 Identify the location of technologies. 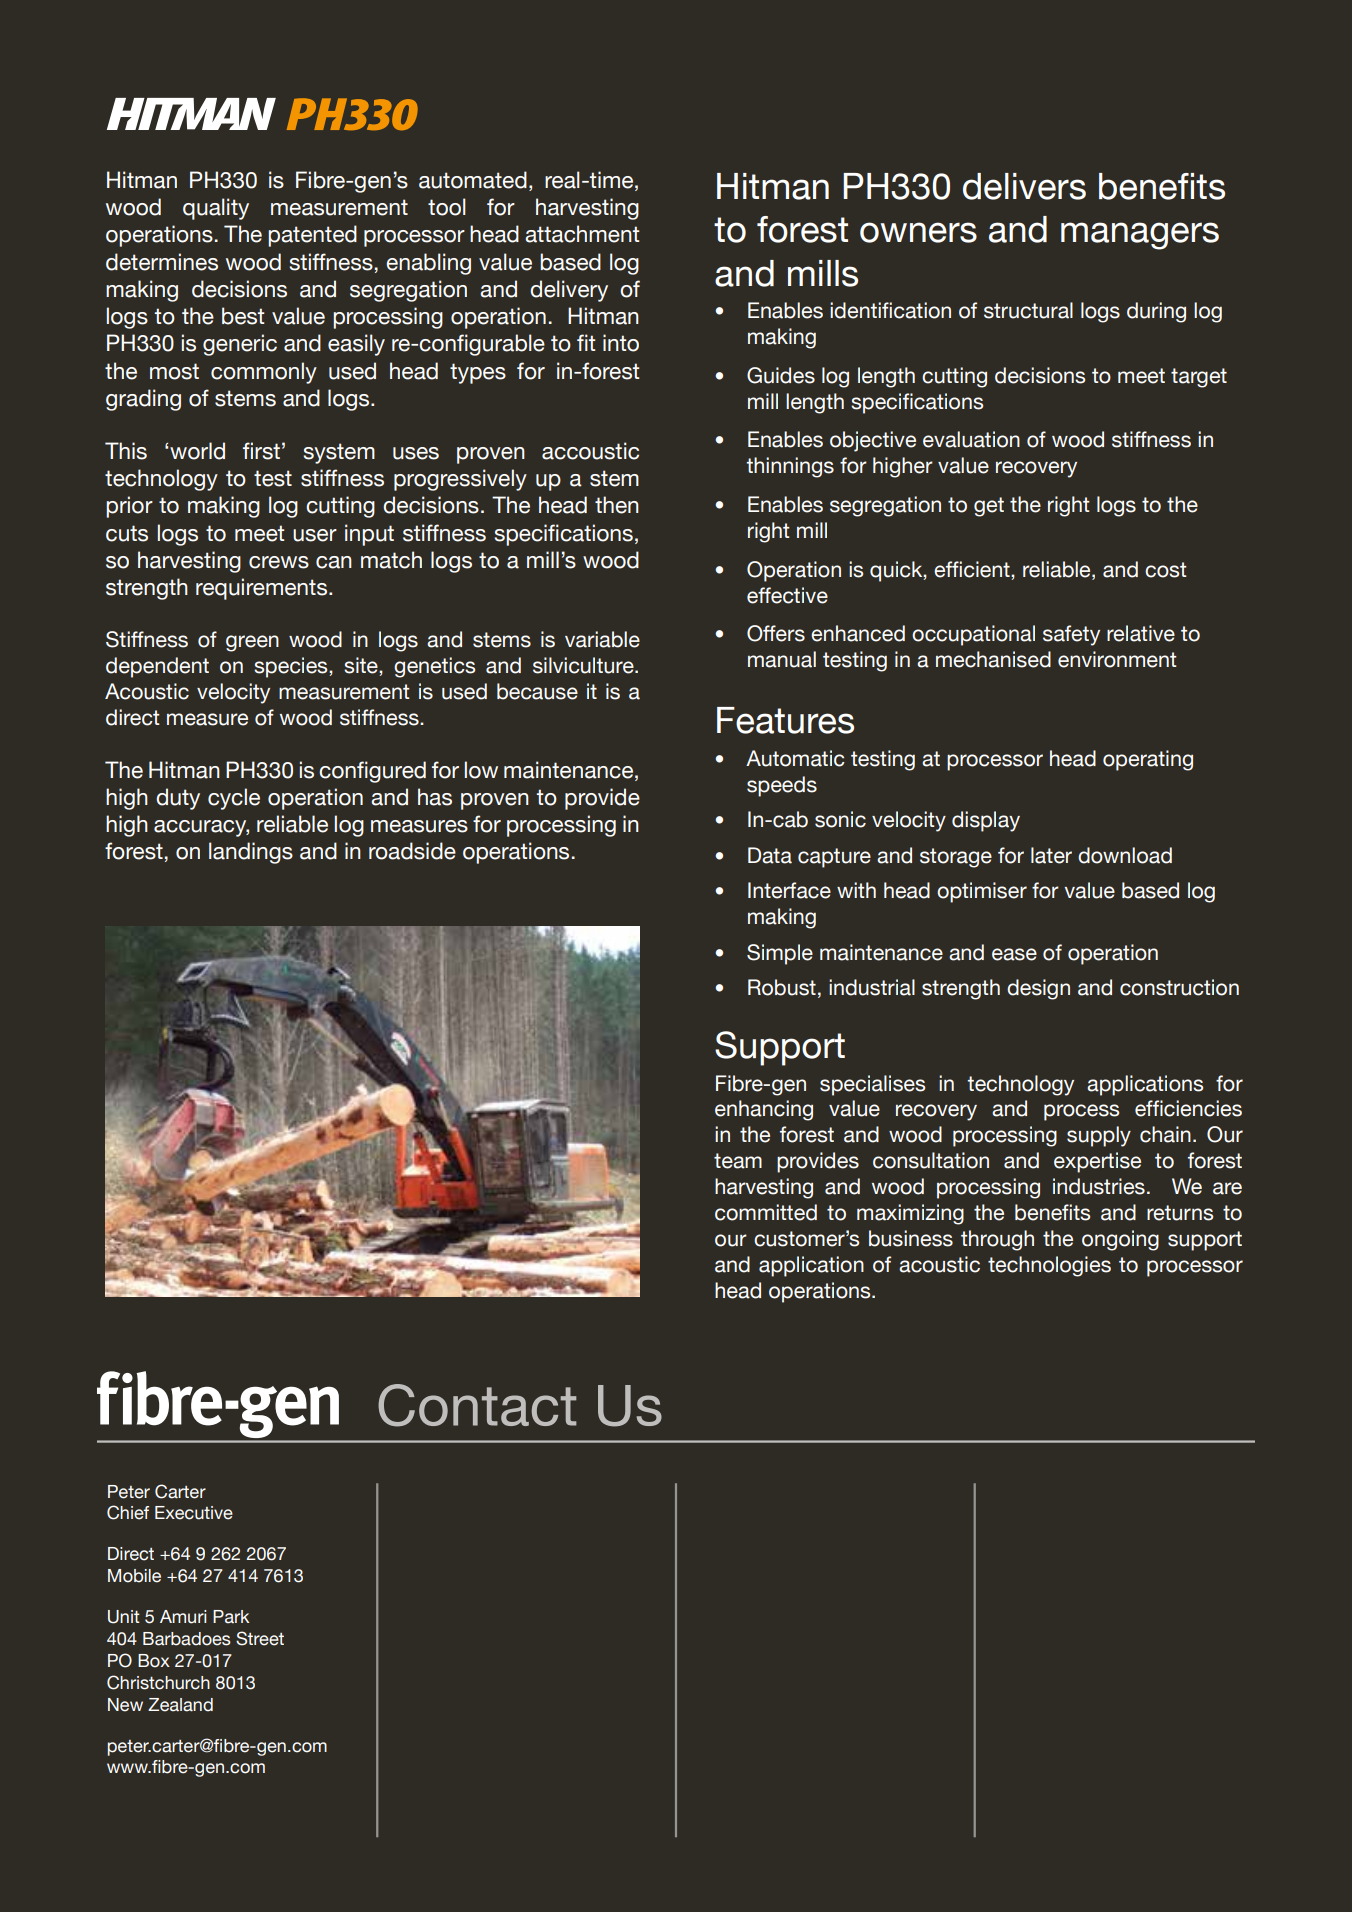
(1049, 1266).
